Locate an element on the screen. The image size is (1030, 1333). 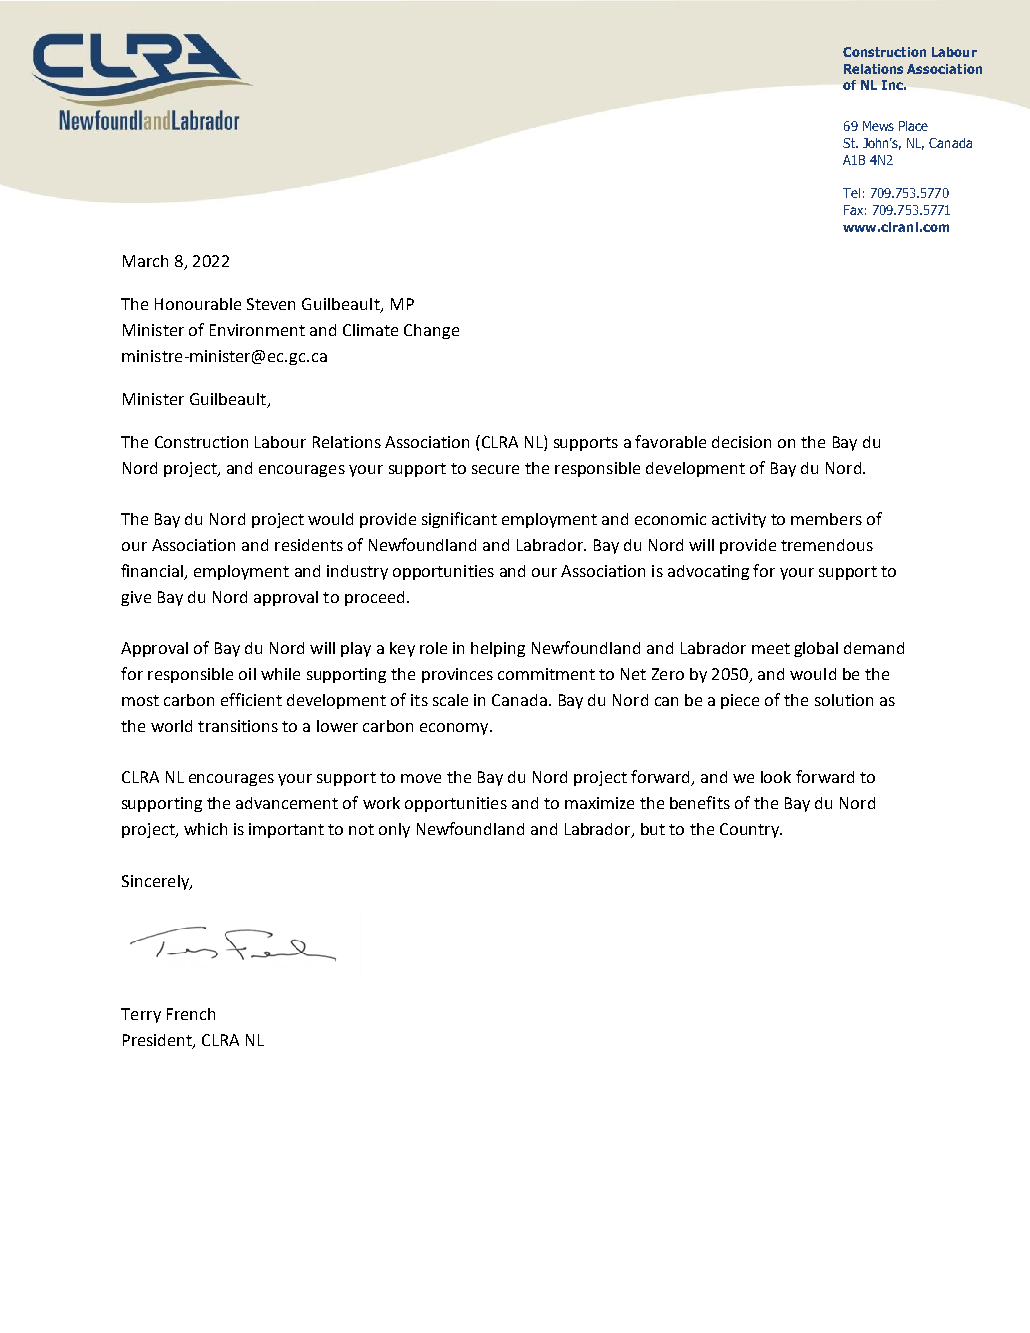
secure is located at coordinates (495, 469).
